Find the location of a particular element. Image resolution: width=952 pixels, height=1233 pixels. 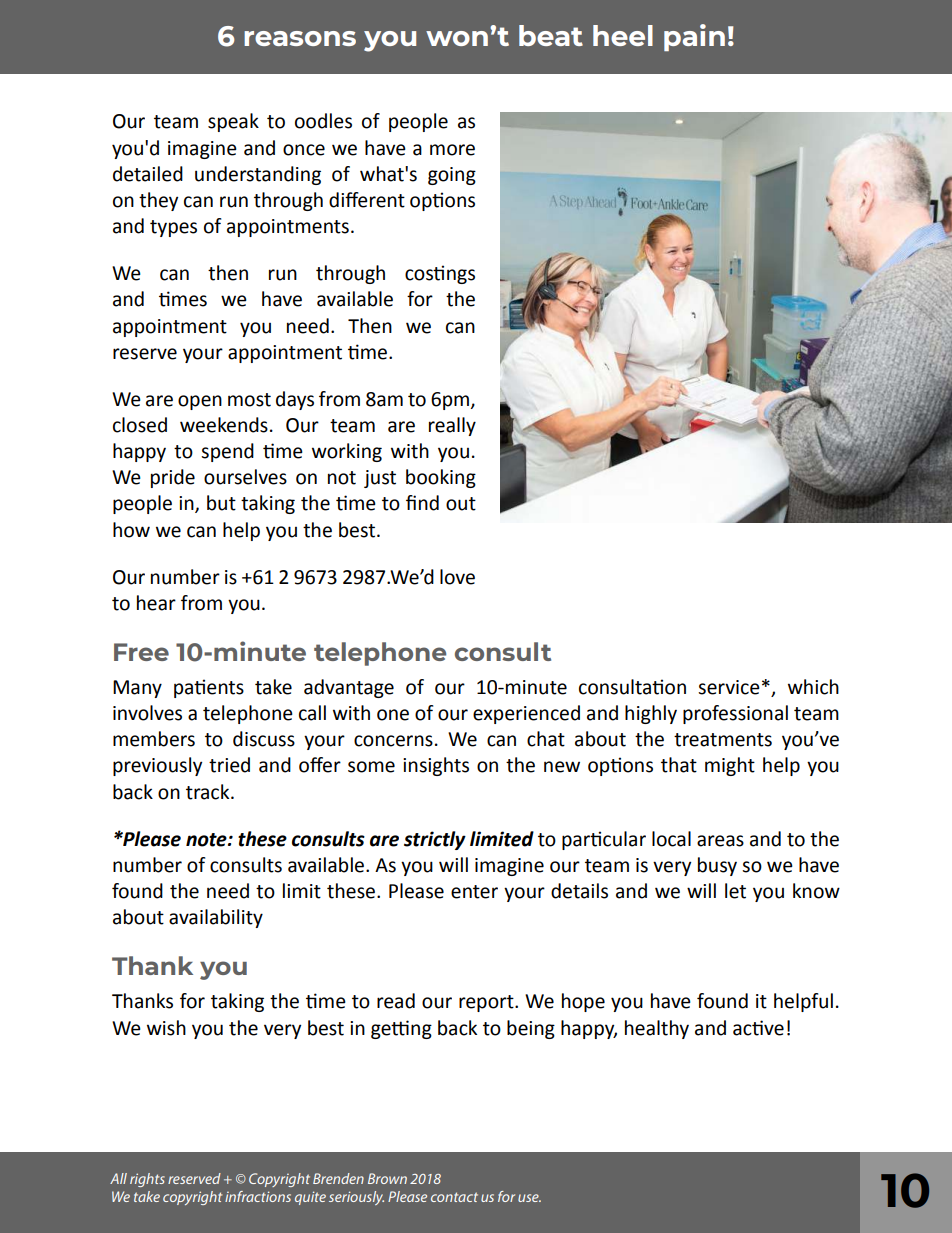

really is located at coordinates (452, 426).
